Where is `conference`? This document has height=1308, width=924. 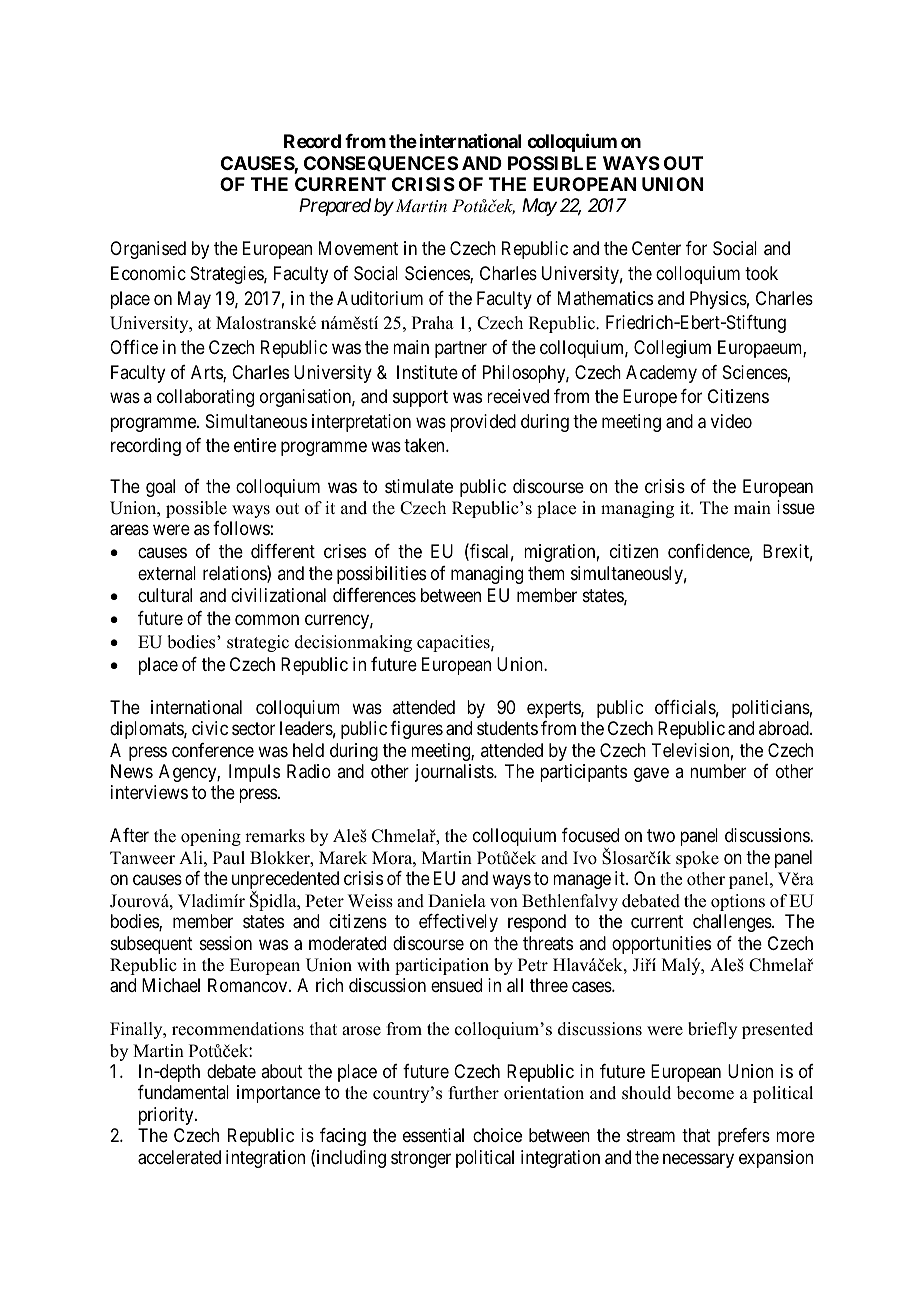
conference is located at coordinates (213, 750).
